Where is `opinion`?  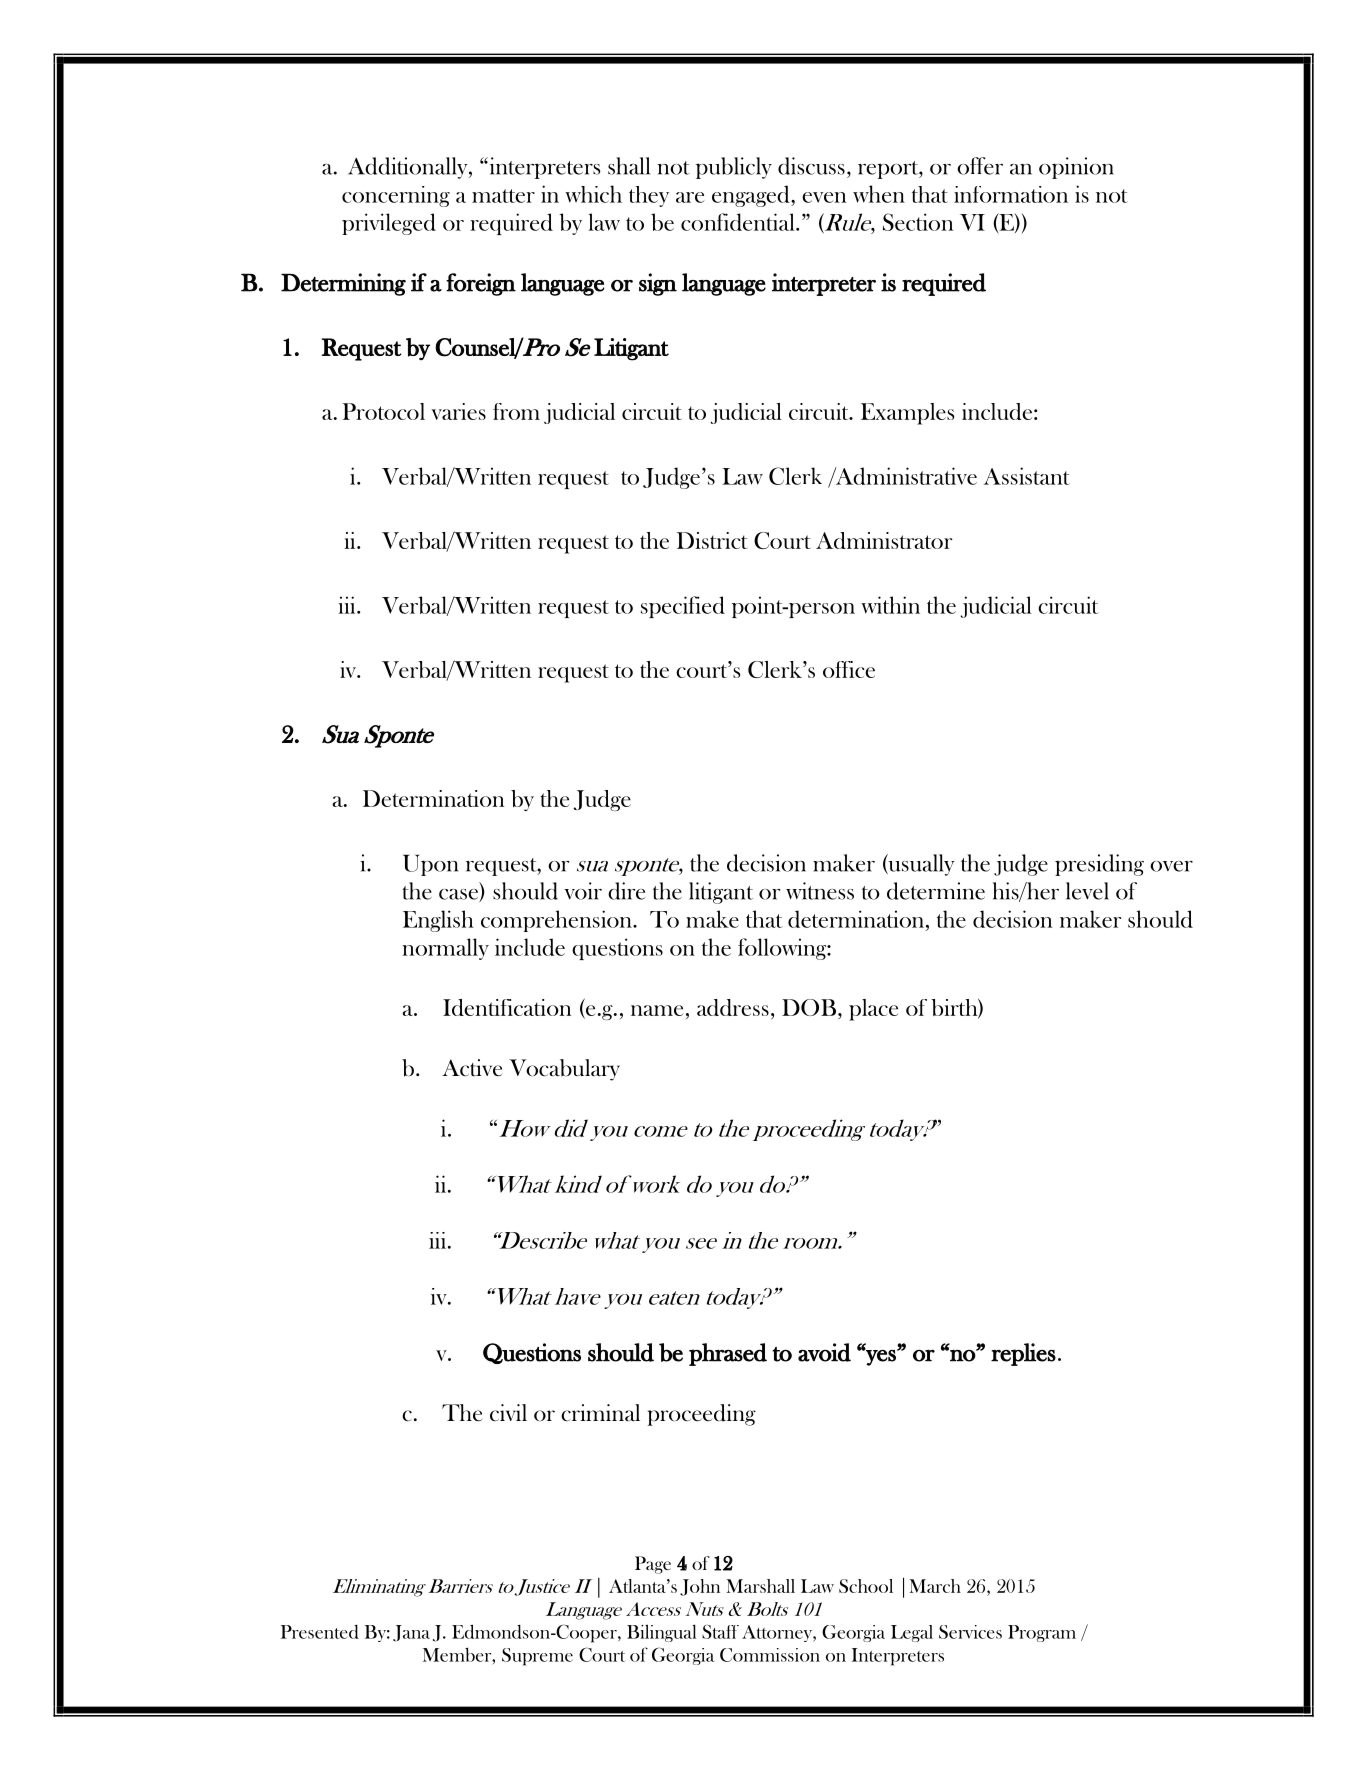
opinion is located at coordinates (1076, 168).
